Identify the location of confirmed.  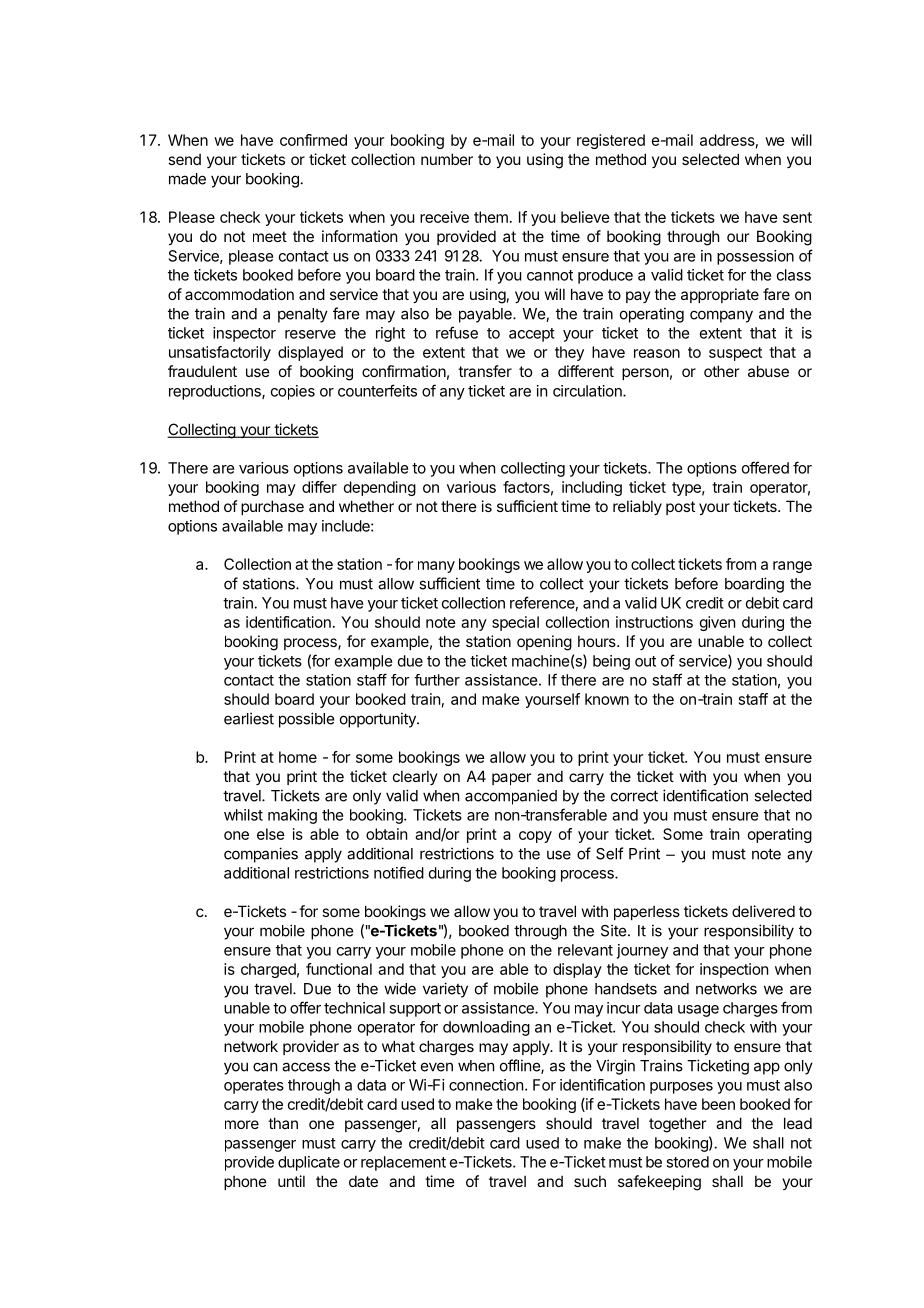
(313, 140).
